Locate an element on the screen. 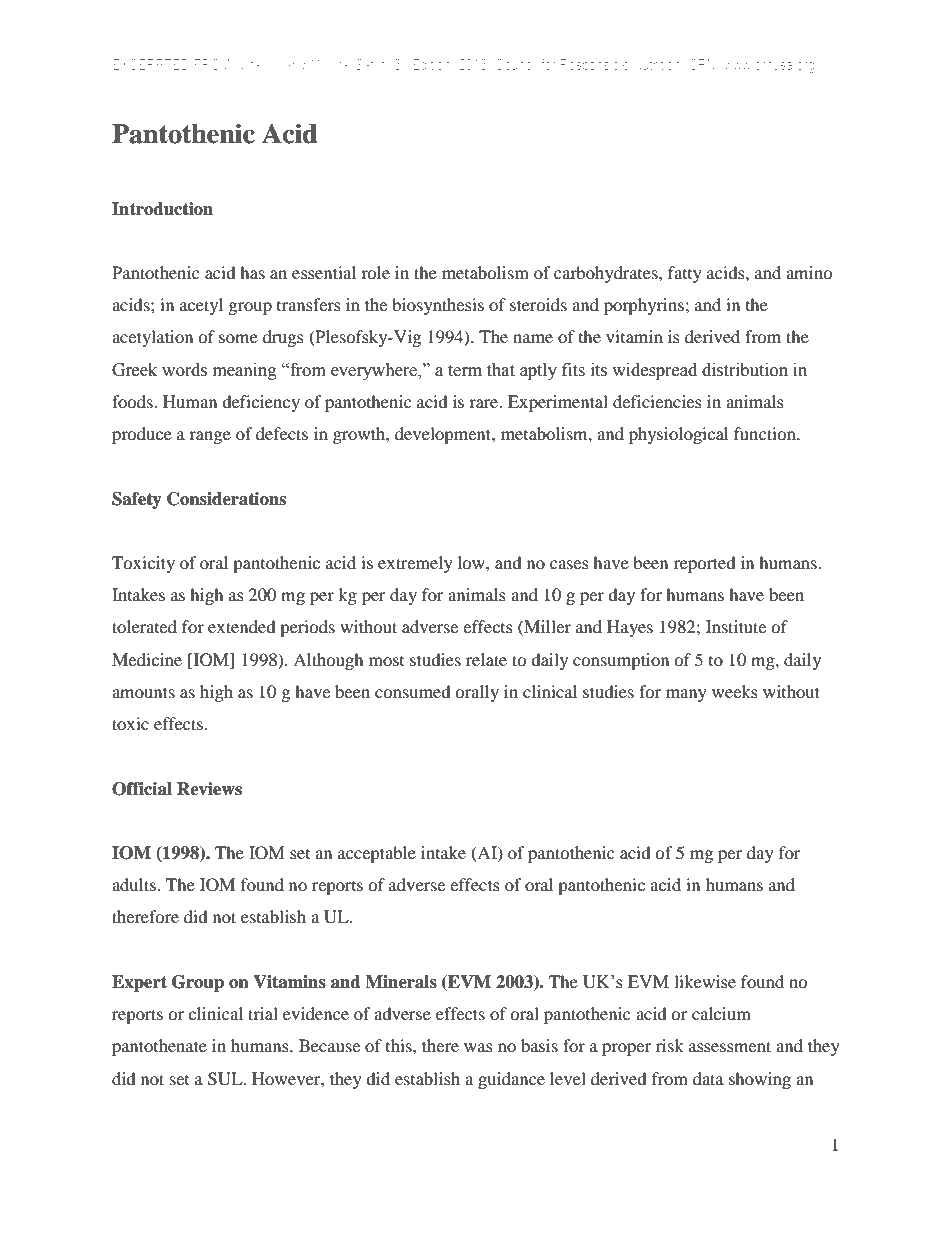  extended is located at coordinates (242, 626).
